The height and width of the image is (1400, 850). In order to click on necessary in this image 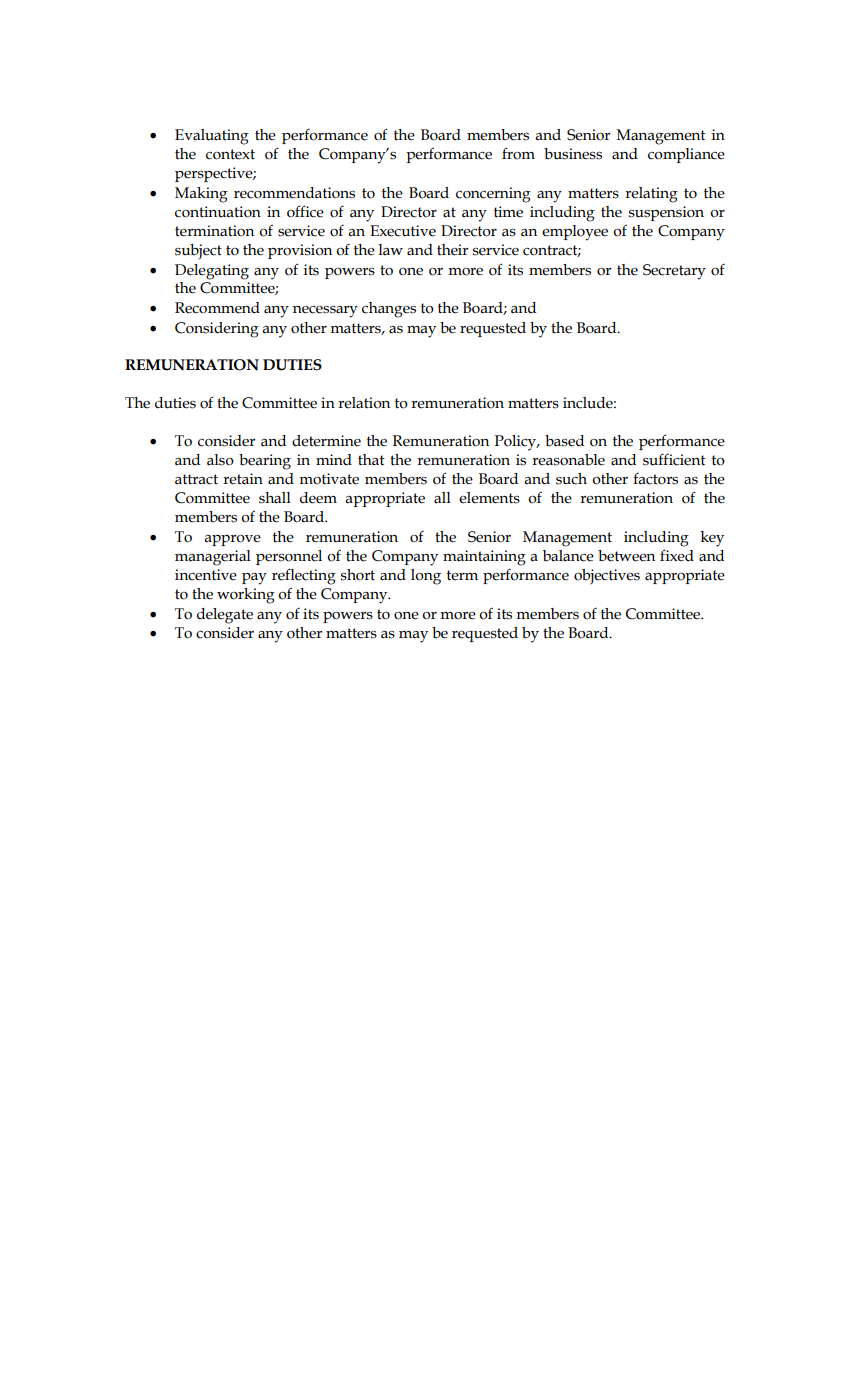, I will do `click(325, 312)`.
